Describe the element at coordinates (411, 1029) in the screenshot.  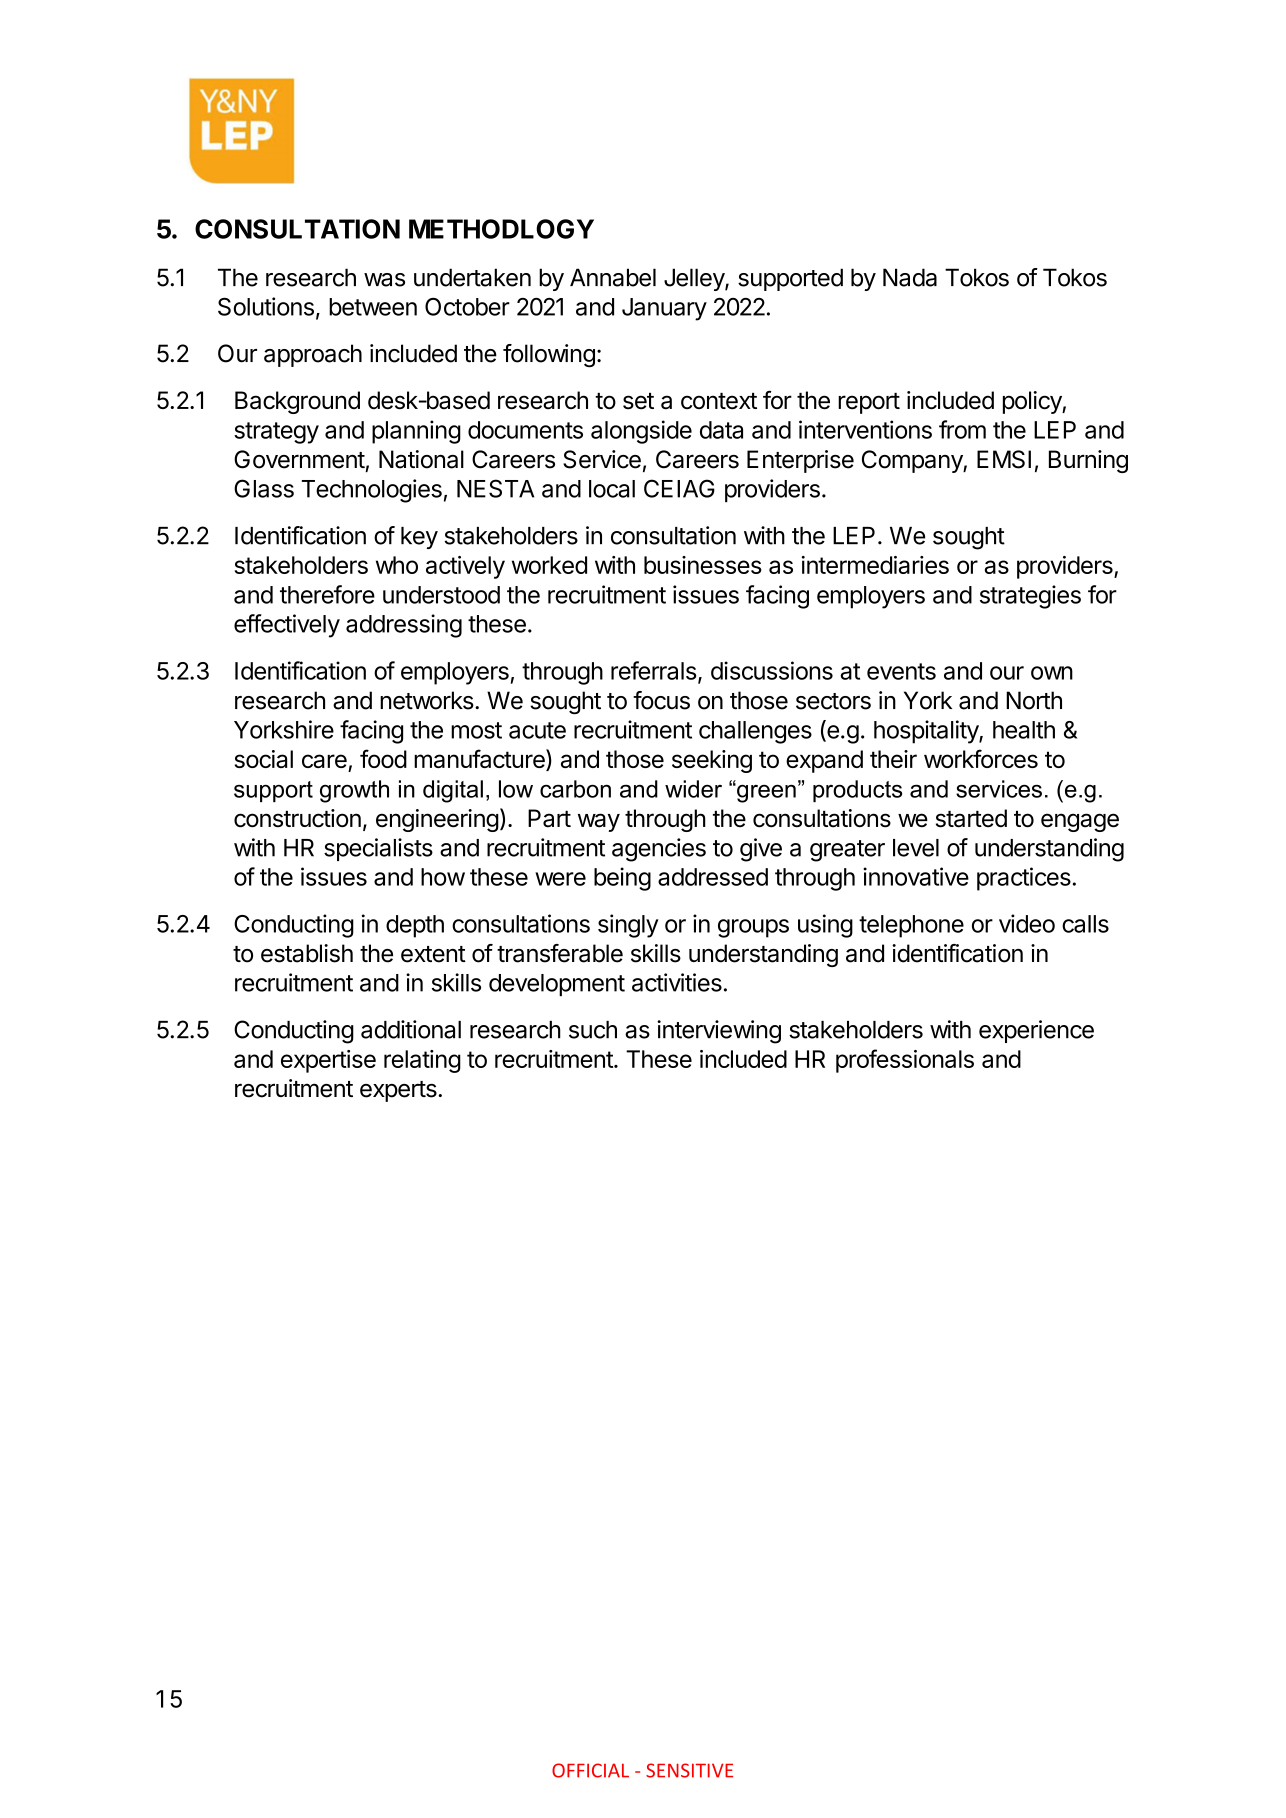
I see `additional` at that location.
